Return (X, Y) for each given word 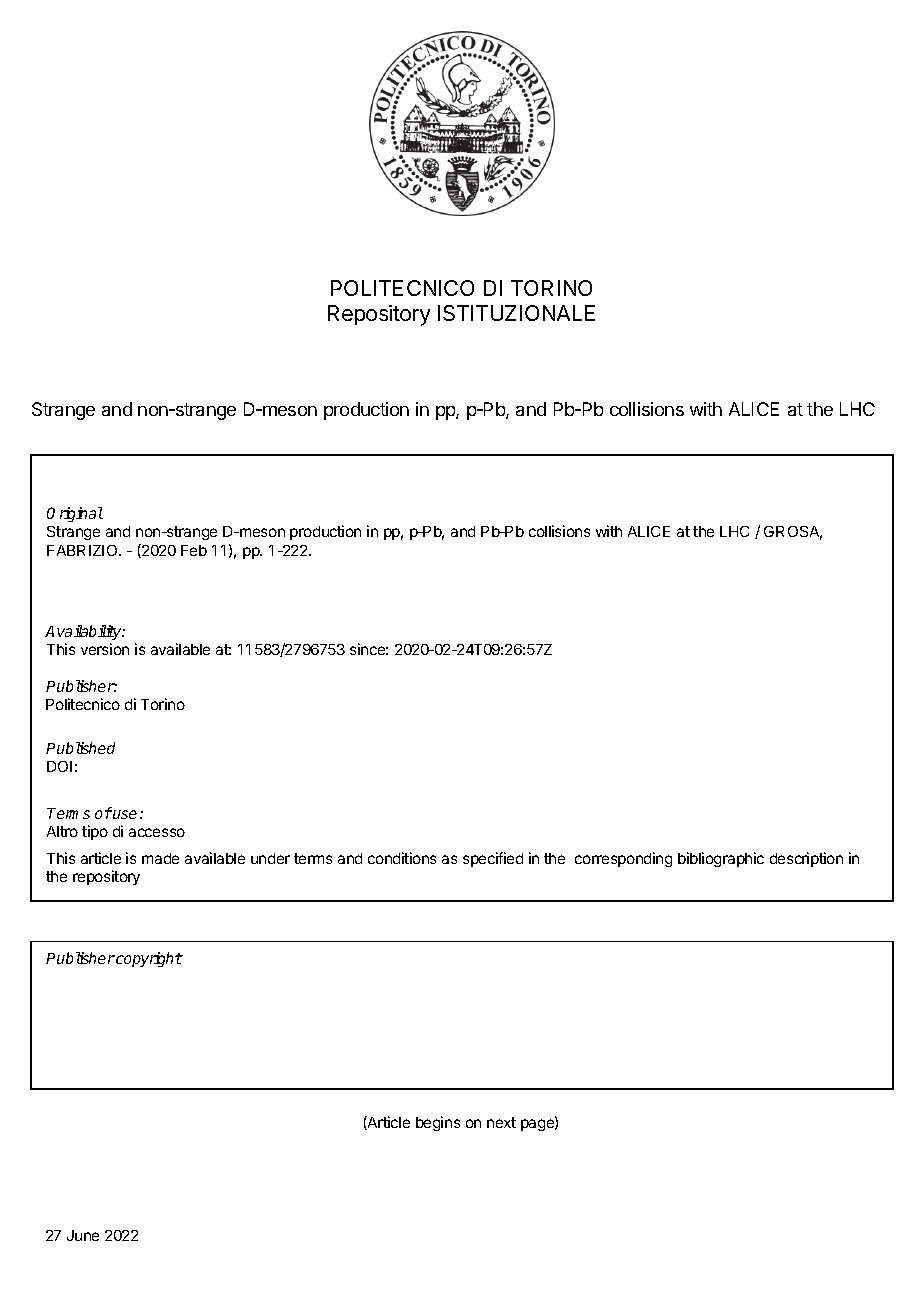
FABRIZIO (83, 550)
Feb (194, 550)
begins (438, 1123)
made (160, 858)
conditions (402, 858)
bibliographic (721, 859)
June (83, 1235)
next (501, 1122)
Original (75, 514)
